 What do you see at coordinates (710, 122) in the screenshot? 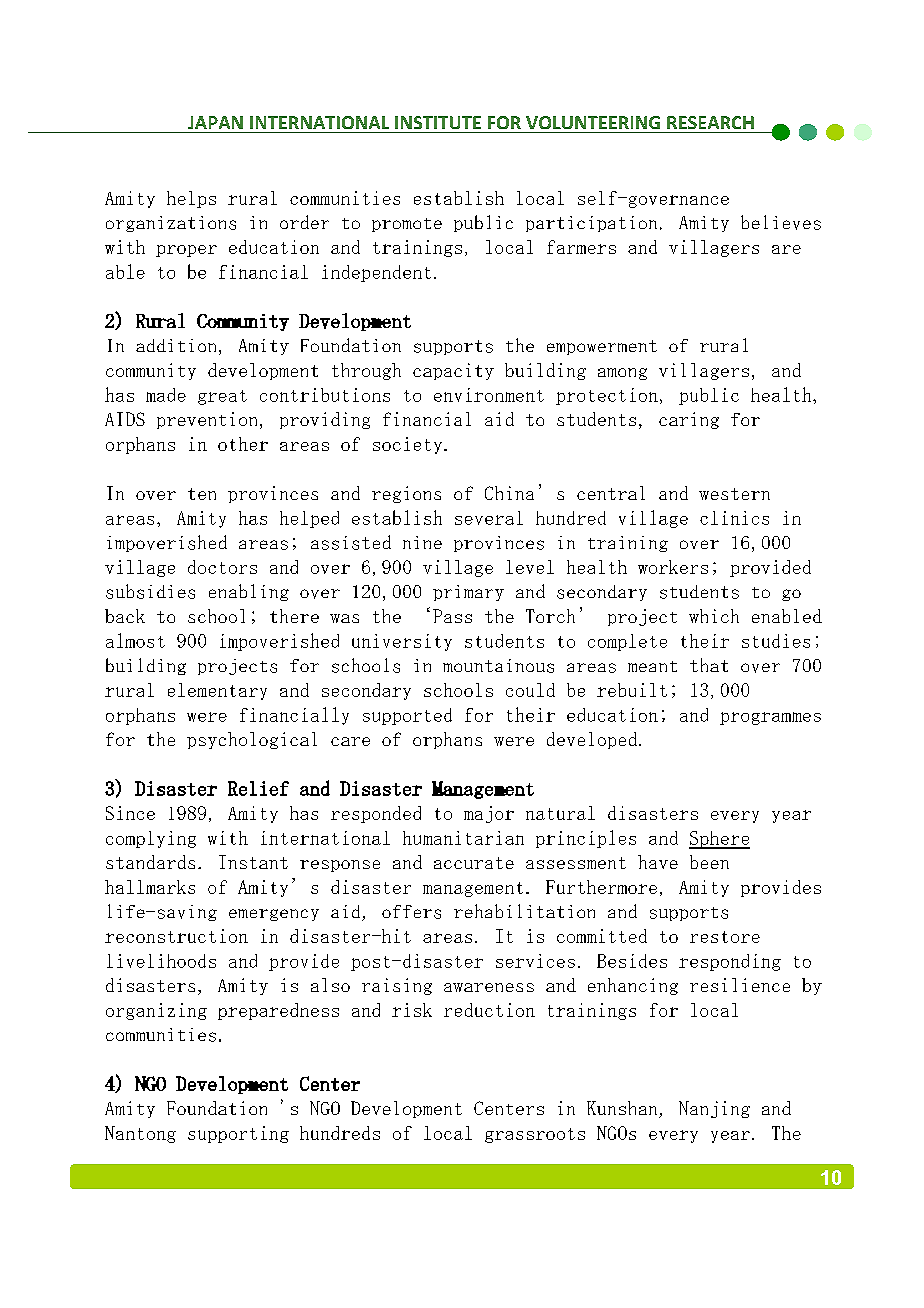
I see `RESEARCH` at bounding box center [710, 122].
